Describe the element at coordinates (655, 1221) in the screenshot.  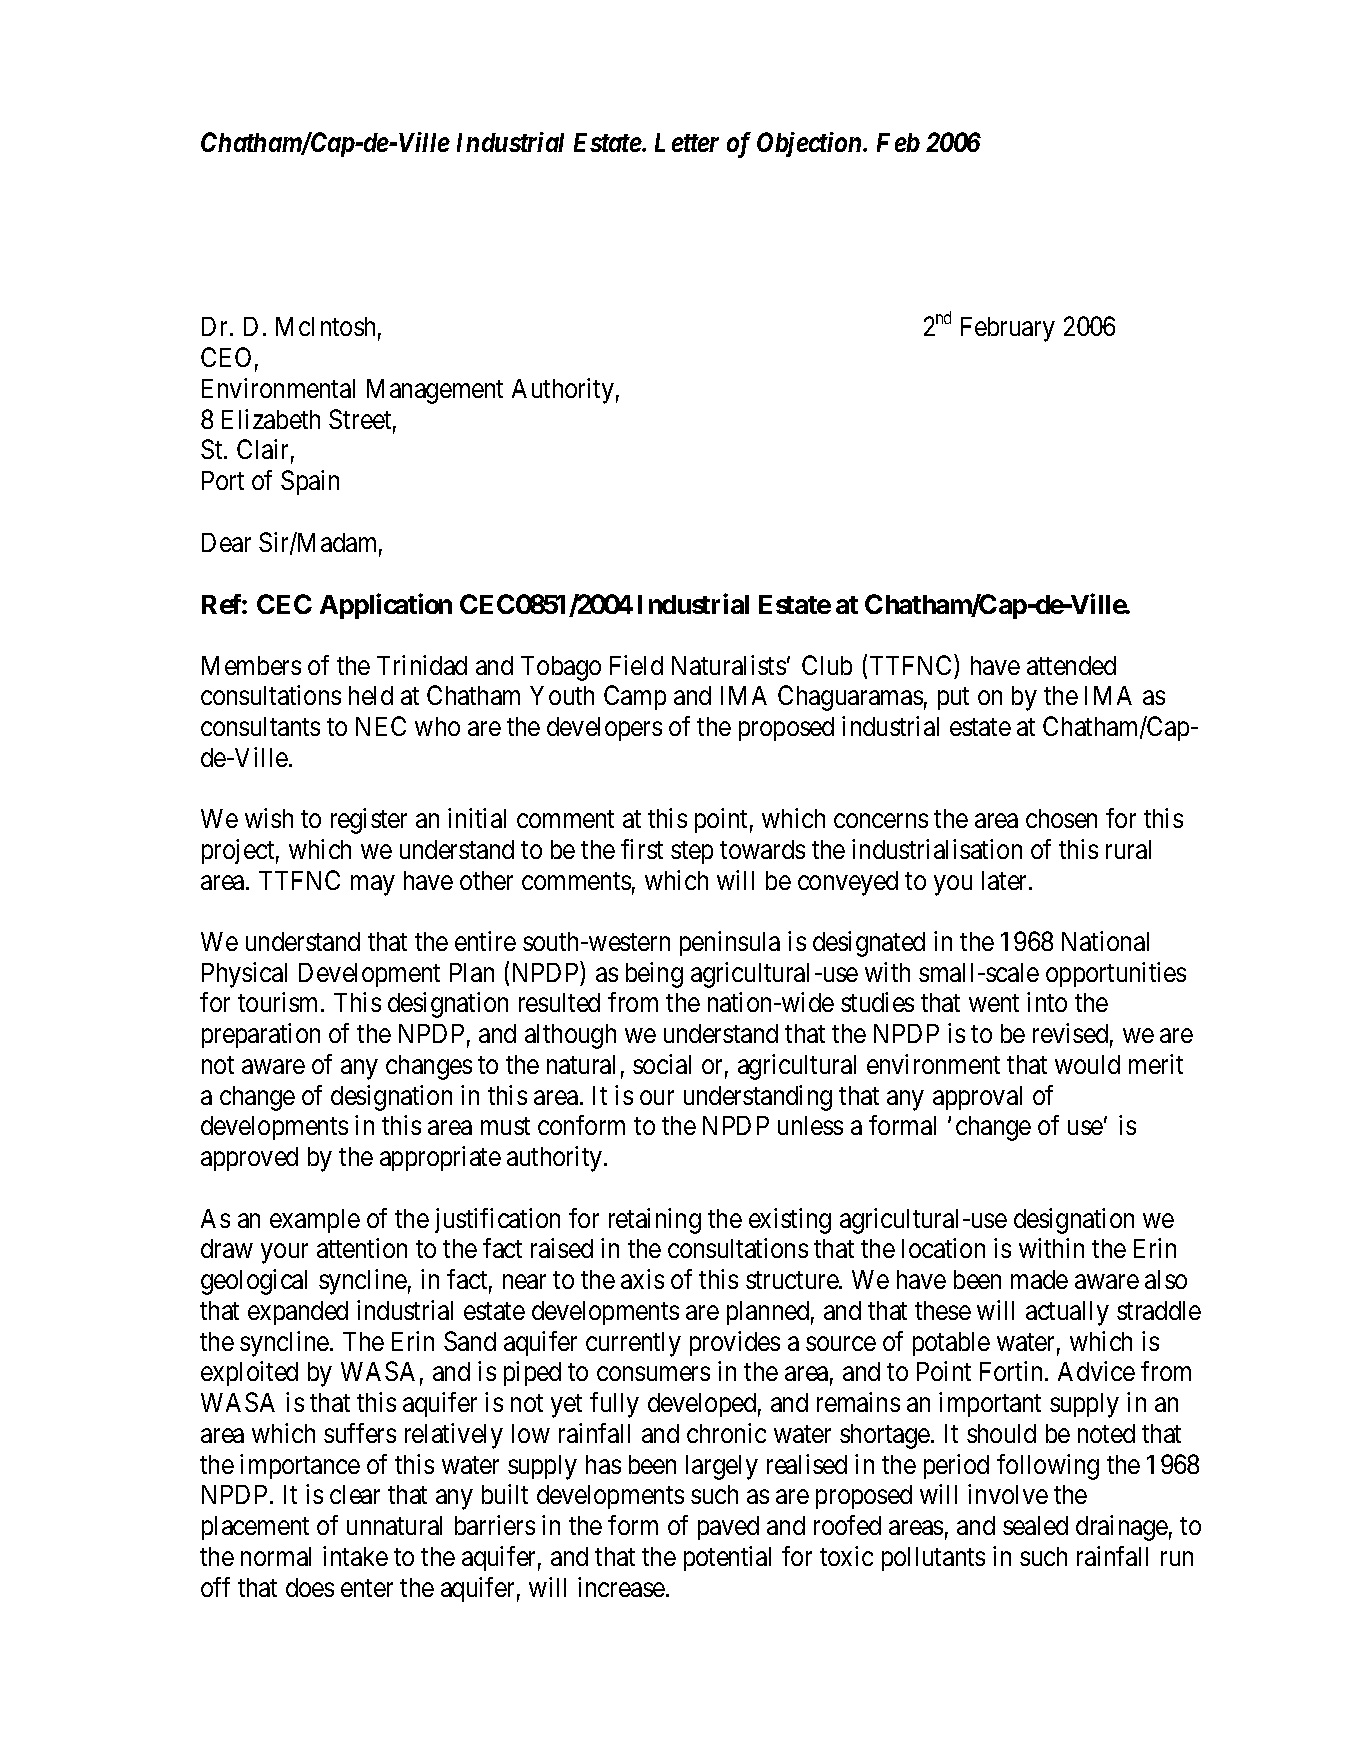
I see `retaining` at that location.
